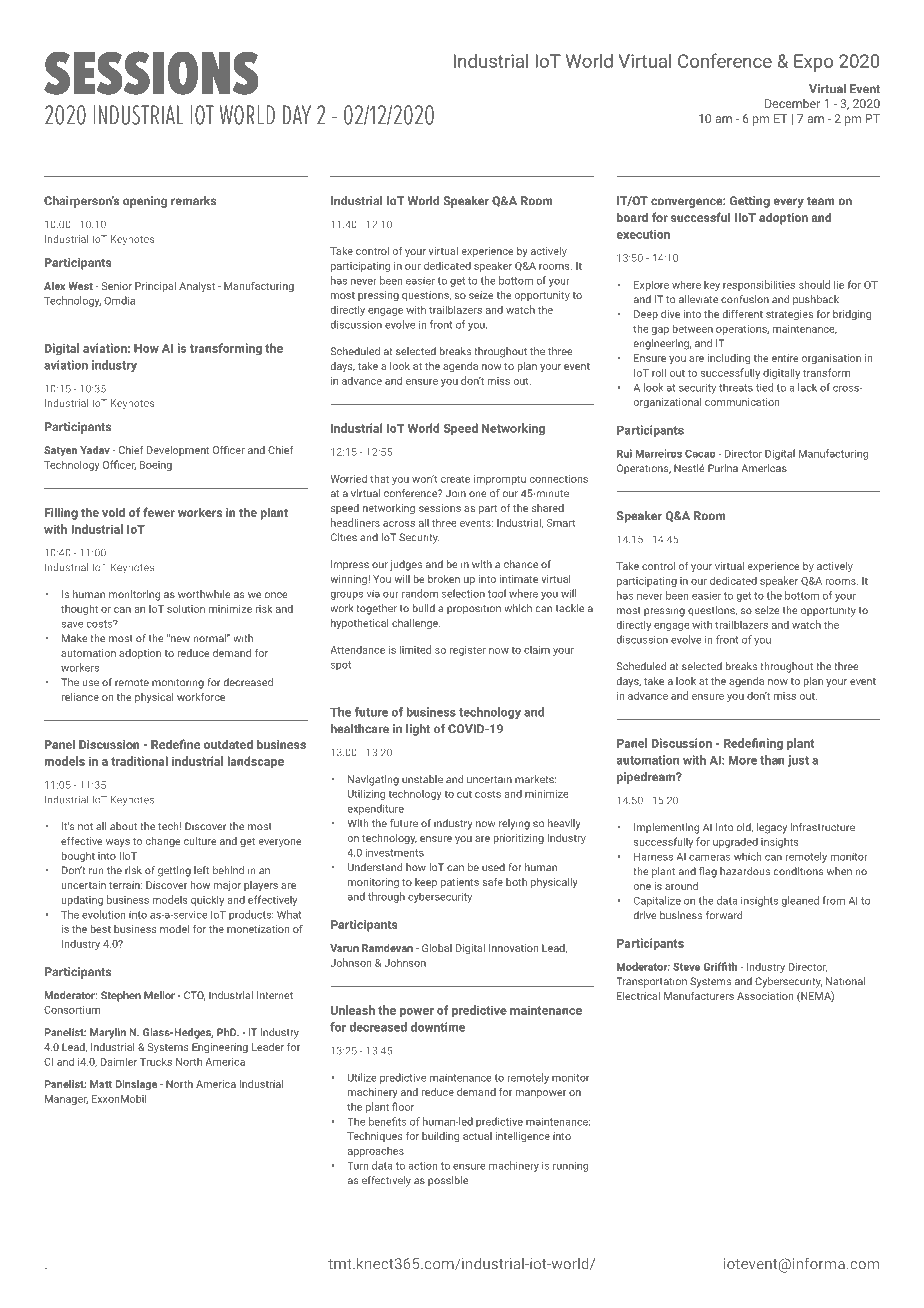 The image size is (924, 1308). What do you see at coordinates (477, 1136) in the screenshot?
I see `actual` at bounding box center [477, 1136].
